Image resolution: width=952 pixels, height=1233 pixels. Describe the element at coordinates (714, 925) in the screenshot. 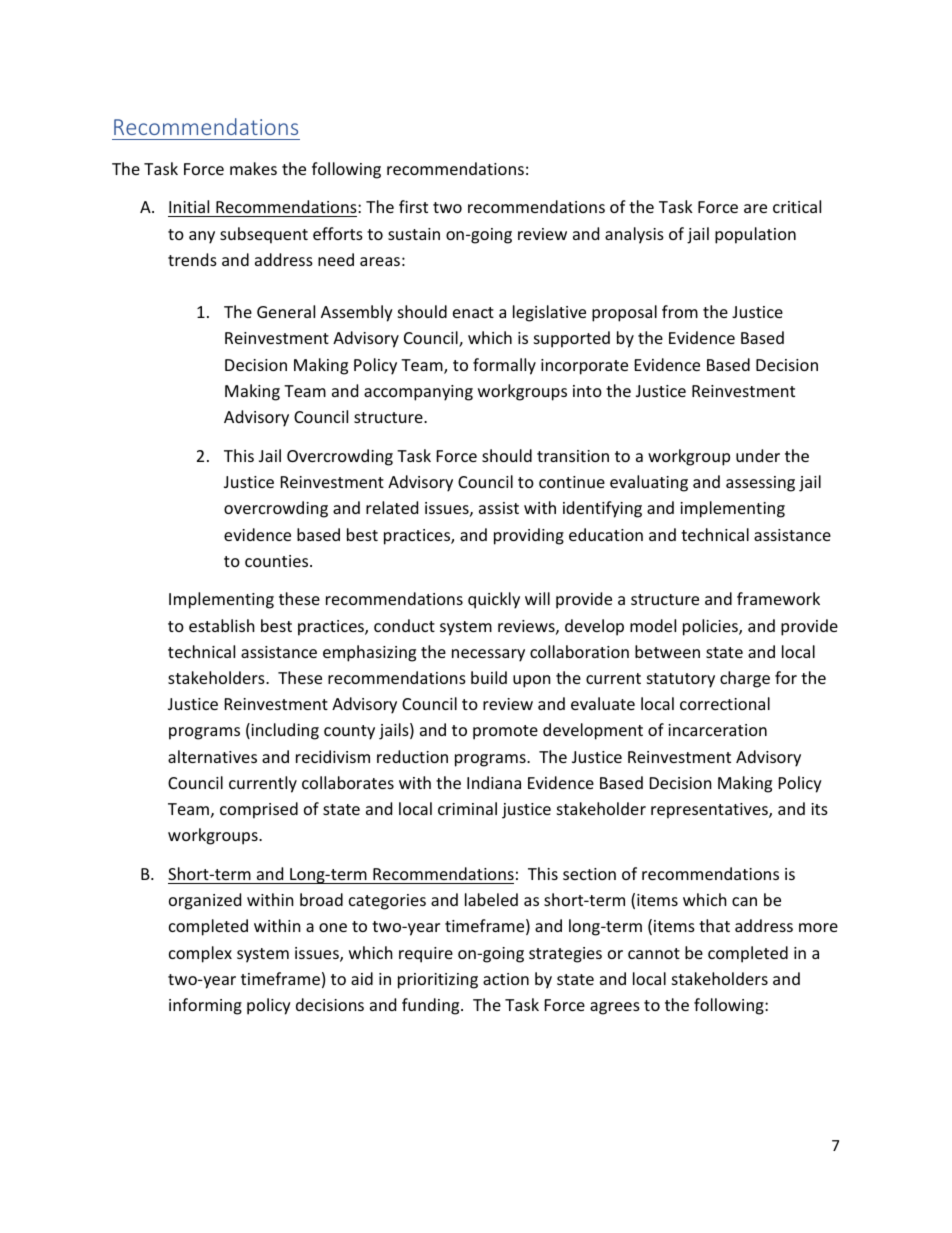

I see `that` at that location.
